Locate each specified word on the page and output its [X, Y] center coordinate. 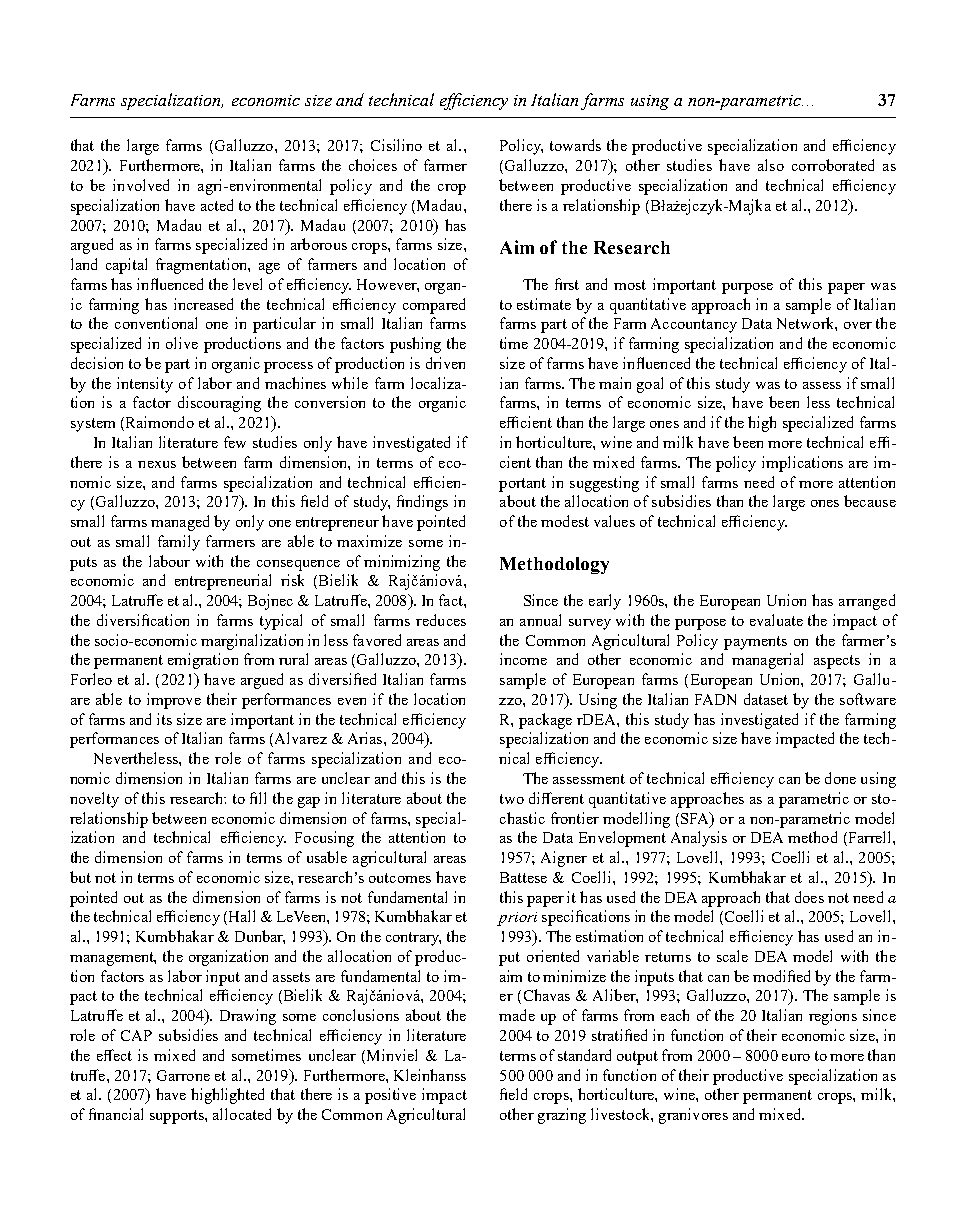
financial [116, 1114]
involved [141, 185]
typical [281, 622]
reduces [441, 620]
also [771, 165]
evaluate [776, 620]
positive [390, 1096]
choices [373, 165]
